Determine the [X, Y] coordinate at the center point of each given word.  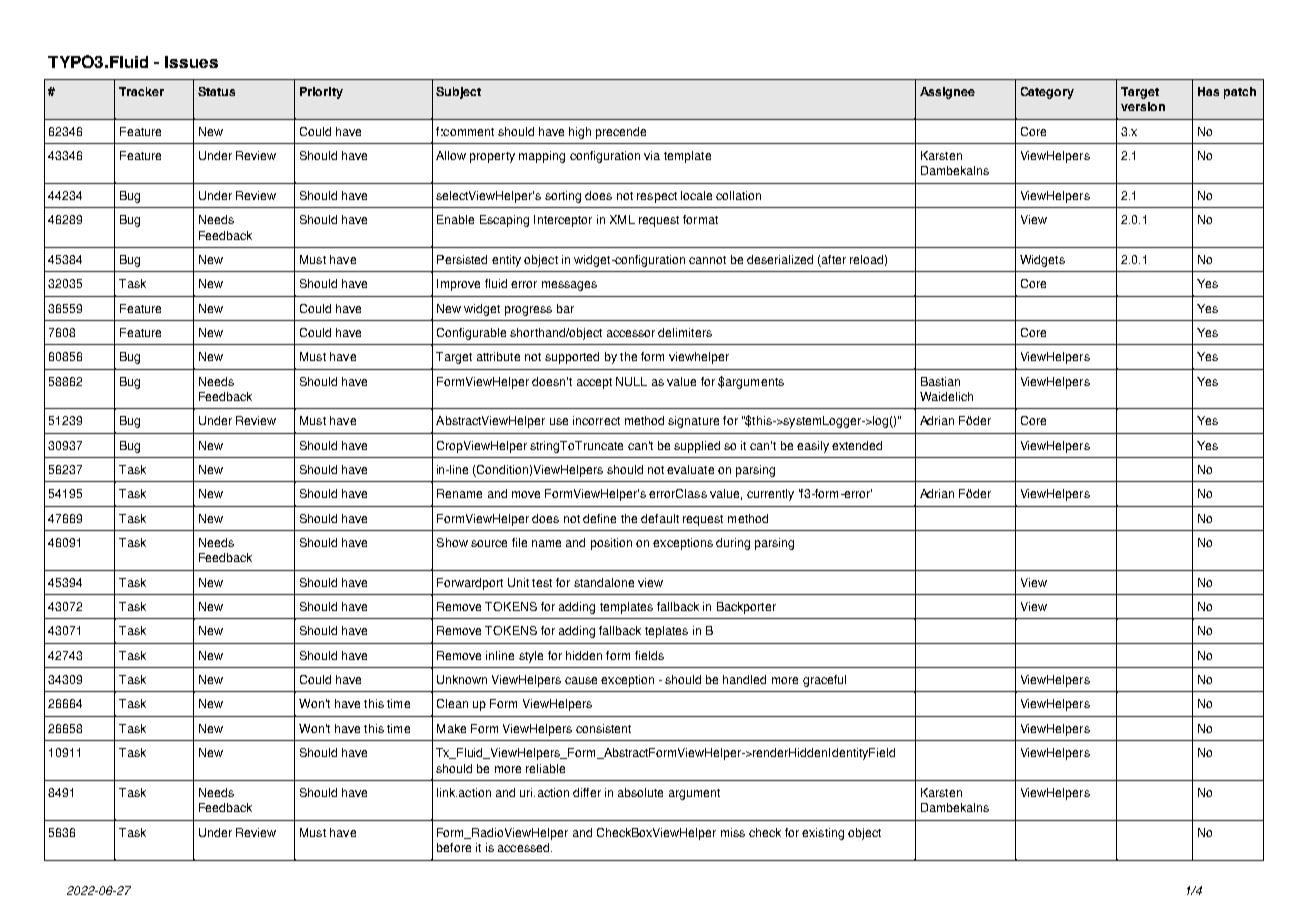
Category [1047, 93]
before [454, 847]
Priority [321, 93]
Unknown [462, 679]
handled [744, 679]
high [580, 133]
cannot [707, 260]
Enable [455, 219]
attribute [498, 356]
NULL [631, 381]
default [660, 518]
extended [857, 445]
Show [452, 542]
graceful [824, 681]
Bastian [940, 381]
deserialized [780, 259]
